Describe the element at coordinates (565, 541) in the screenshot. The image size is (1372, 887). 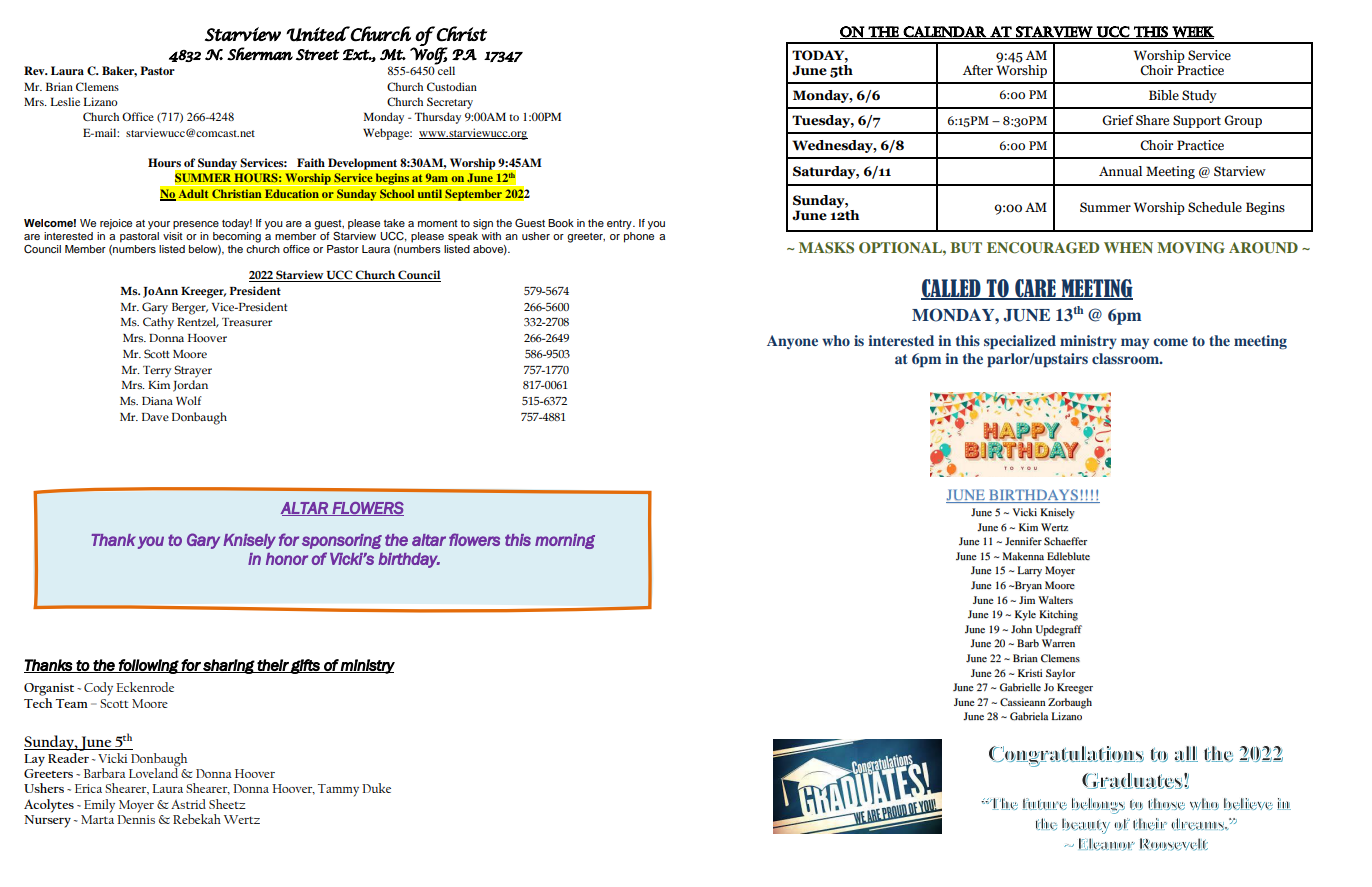
I see `morning` at that location.
